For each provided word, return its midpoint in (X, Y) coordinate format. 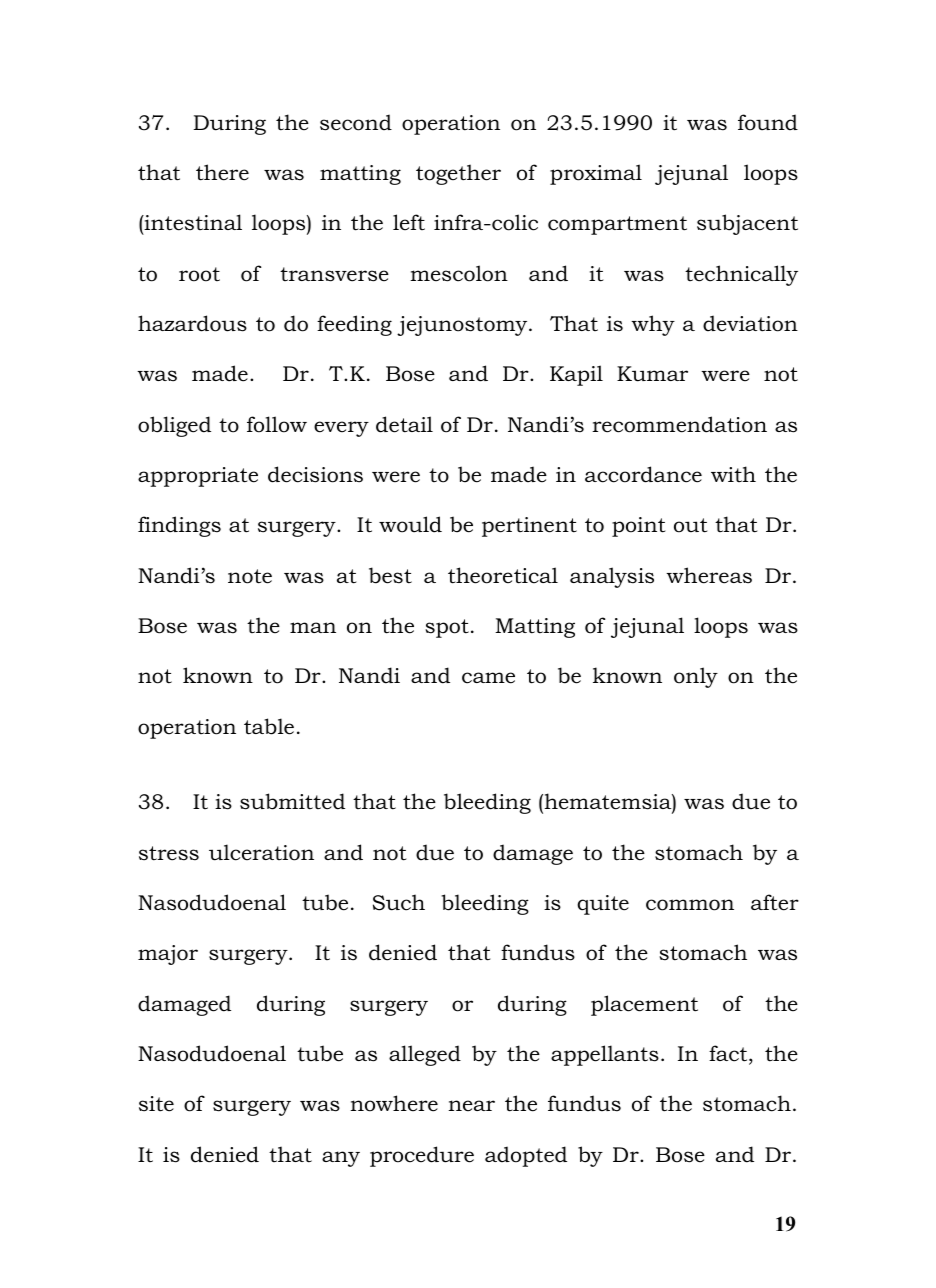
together (458, 174)
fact (729, 1054)
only (696, 677)
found (768, 122)
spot (447, 628)
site (156, 1104)
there (222, 172)
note (250, 576)
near (471, 1106)
